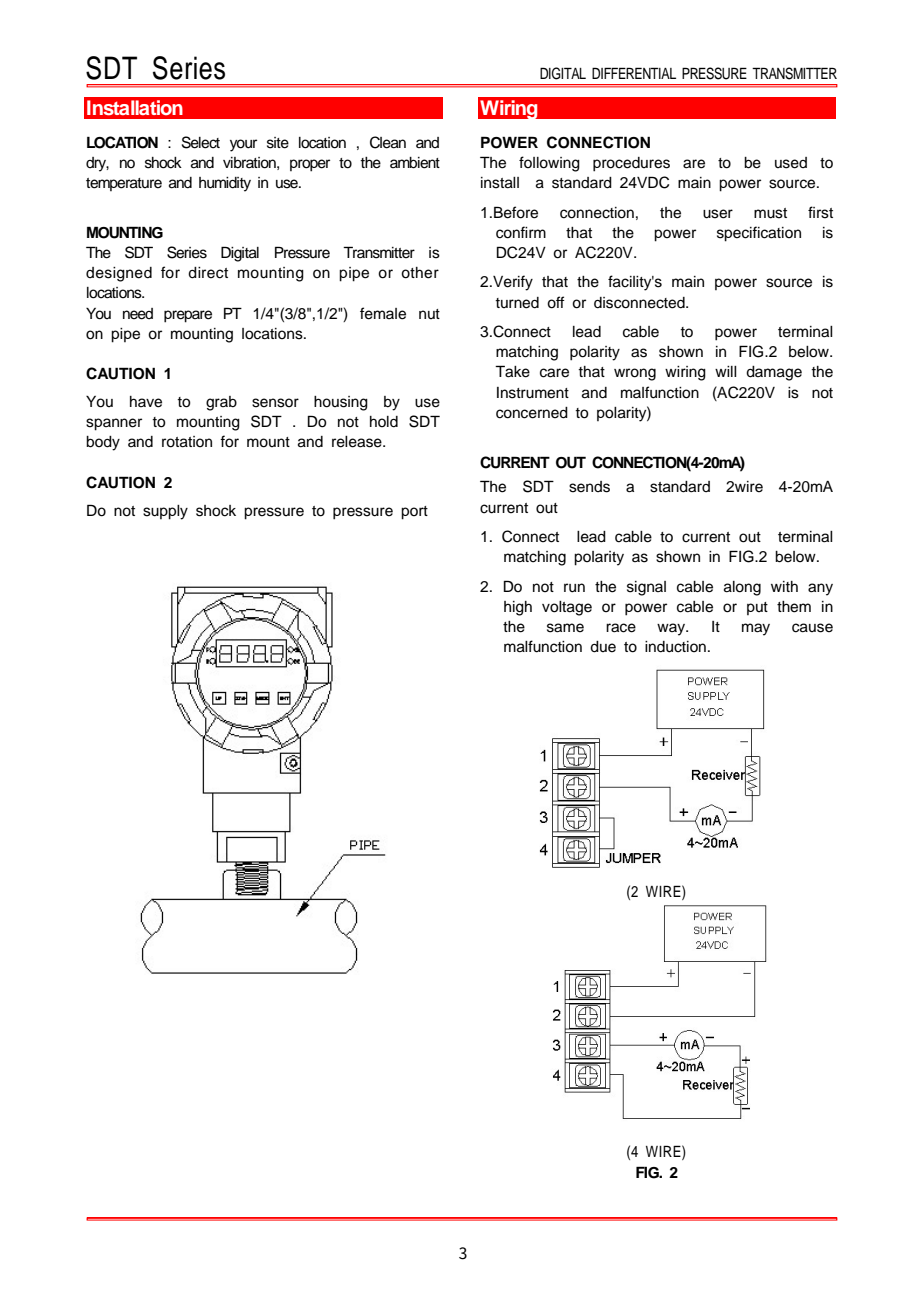 Image resolution: width=924 pixels, height=1308 pixels. Describe the element at coordinates (512, 371) in the screenshot. I see `Take` at that location.
